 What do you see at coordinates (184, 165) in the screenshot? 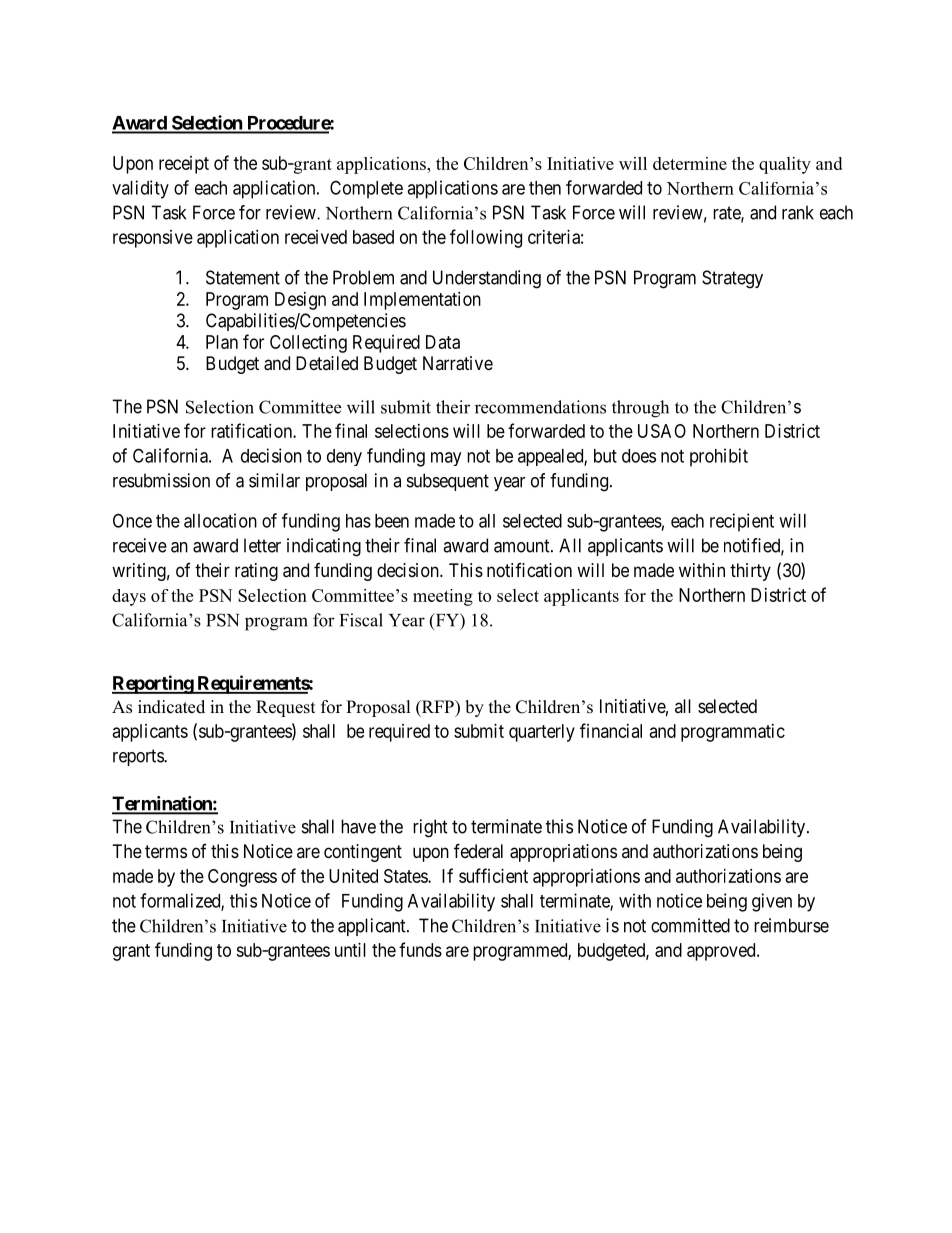
I see `receipt` at bounding box center [184, 165].
